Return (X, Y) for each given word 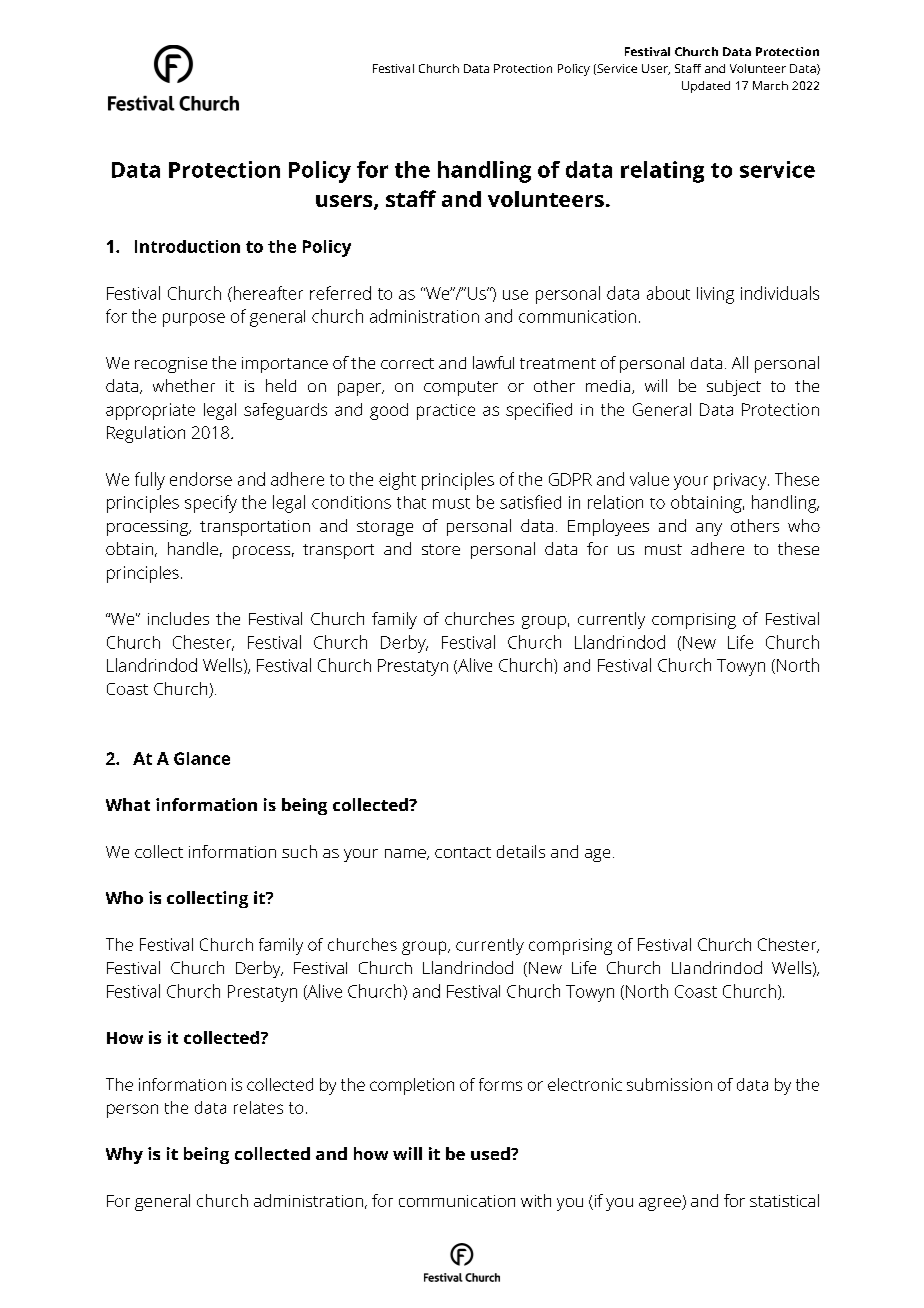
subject (734, 388)
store (441, 549)
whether (184, 385)
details (521, 851)
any (709, 529)
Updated (706, 87)
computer (461, 388)
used (491, 1153)
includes (178, 618)
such (299, 851)
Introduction (187, 246)
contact (463, 852)
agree (661, 1204)
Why (124, 1155)
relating (662, 172)
